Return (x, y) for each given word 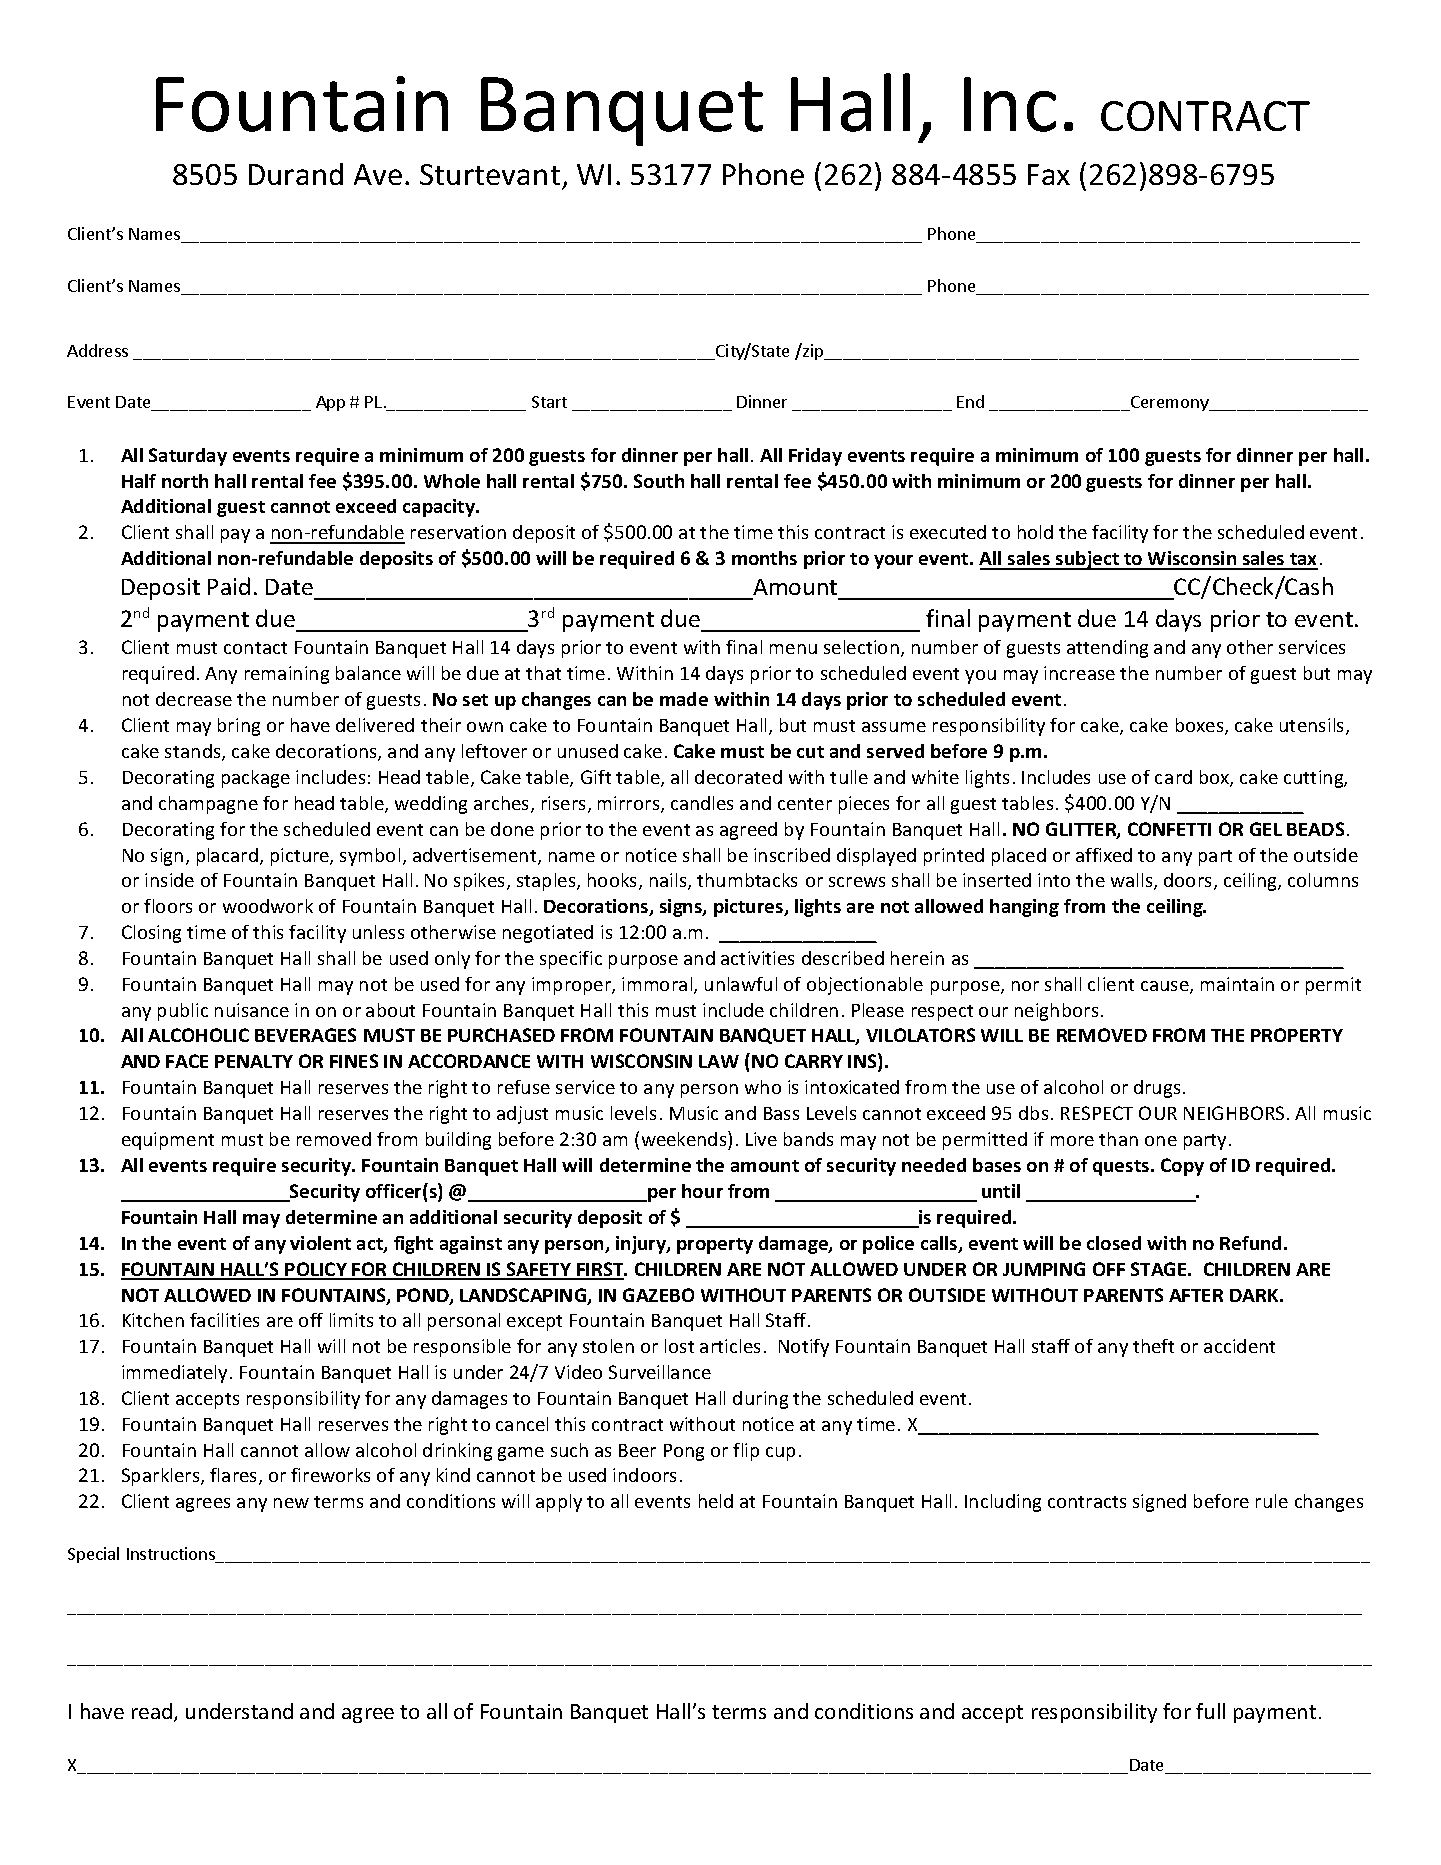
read (153, 1712)
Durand (296, 174)
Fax (1049, 174)
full (1210, 1711)
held (716, 1501)
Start (549, 402)
